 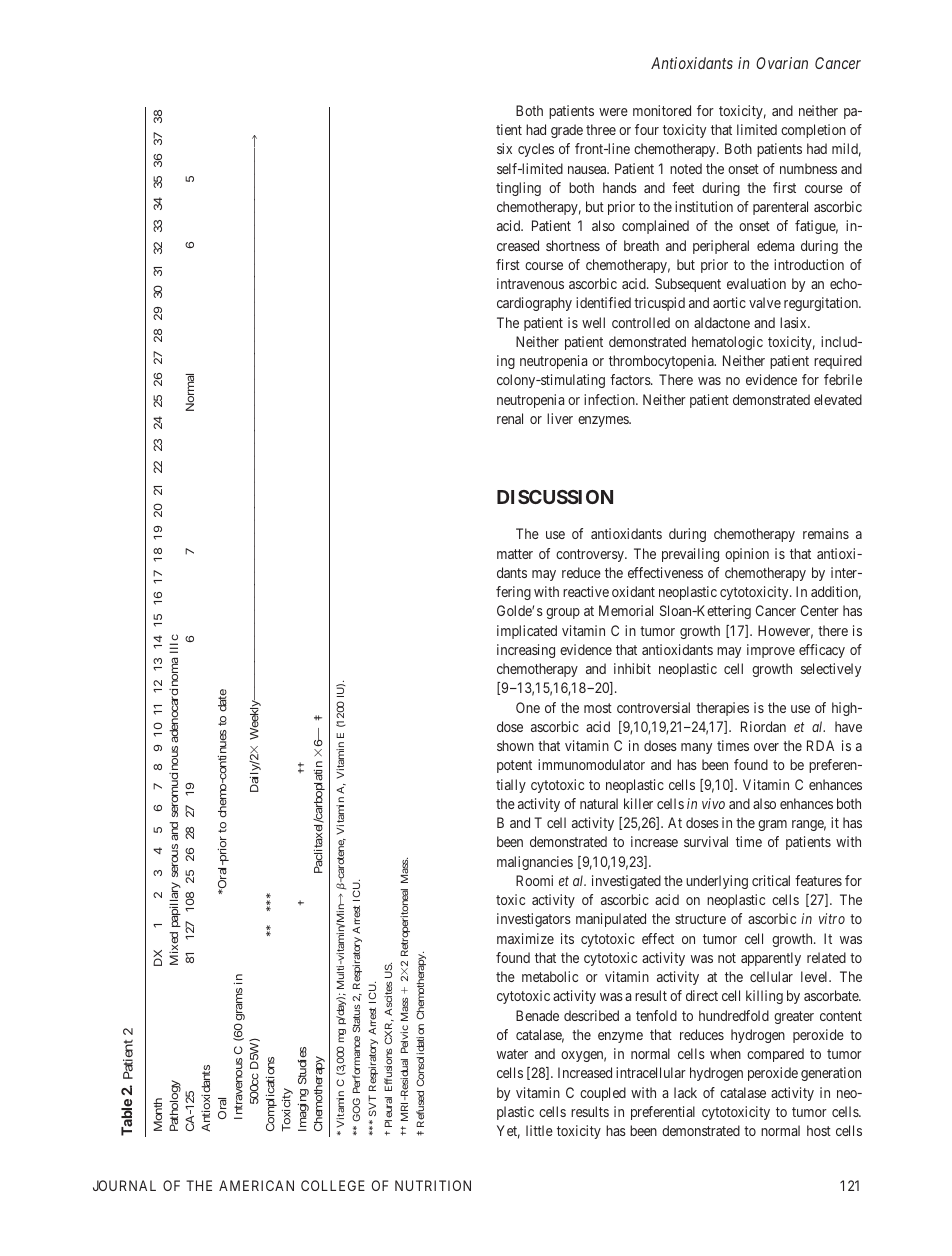 I want to click on tingling, so click(x=518, y=189).
